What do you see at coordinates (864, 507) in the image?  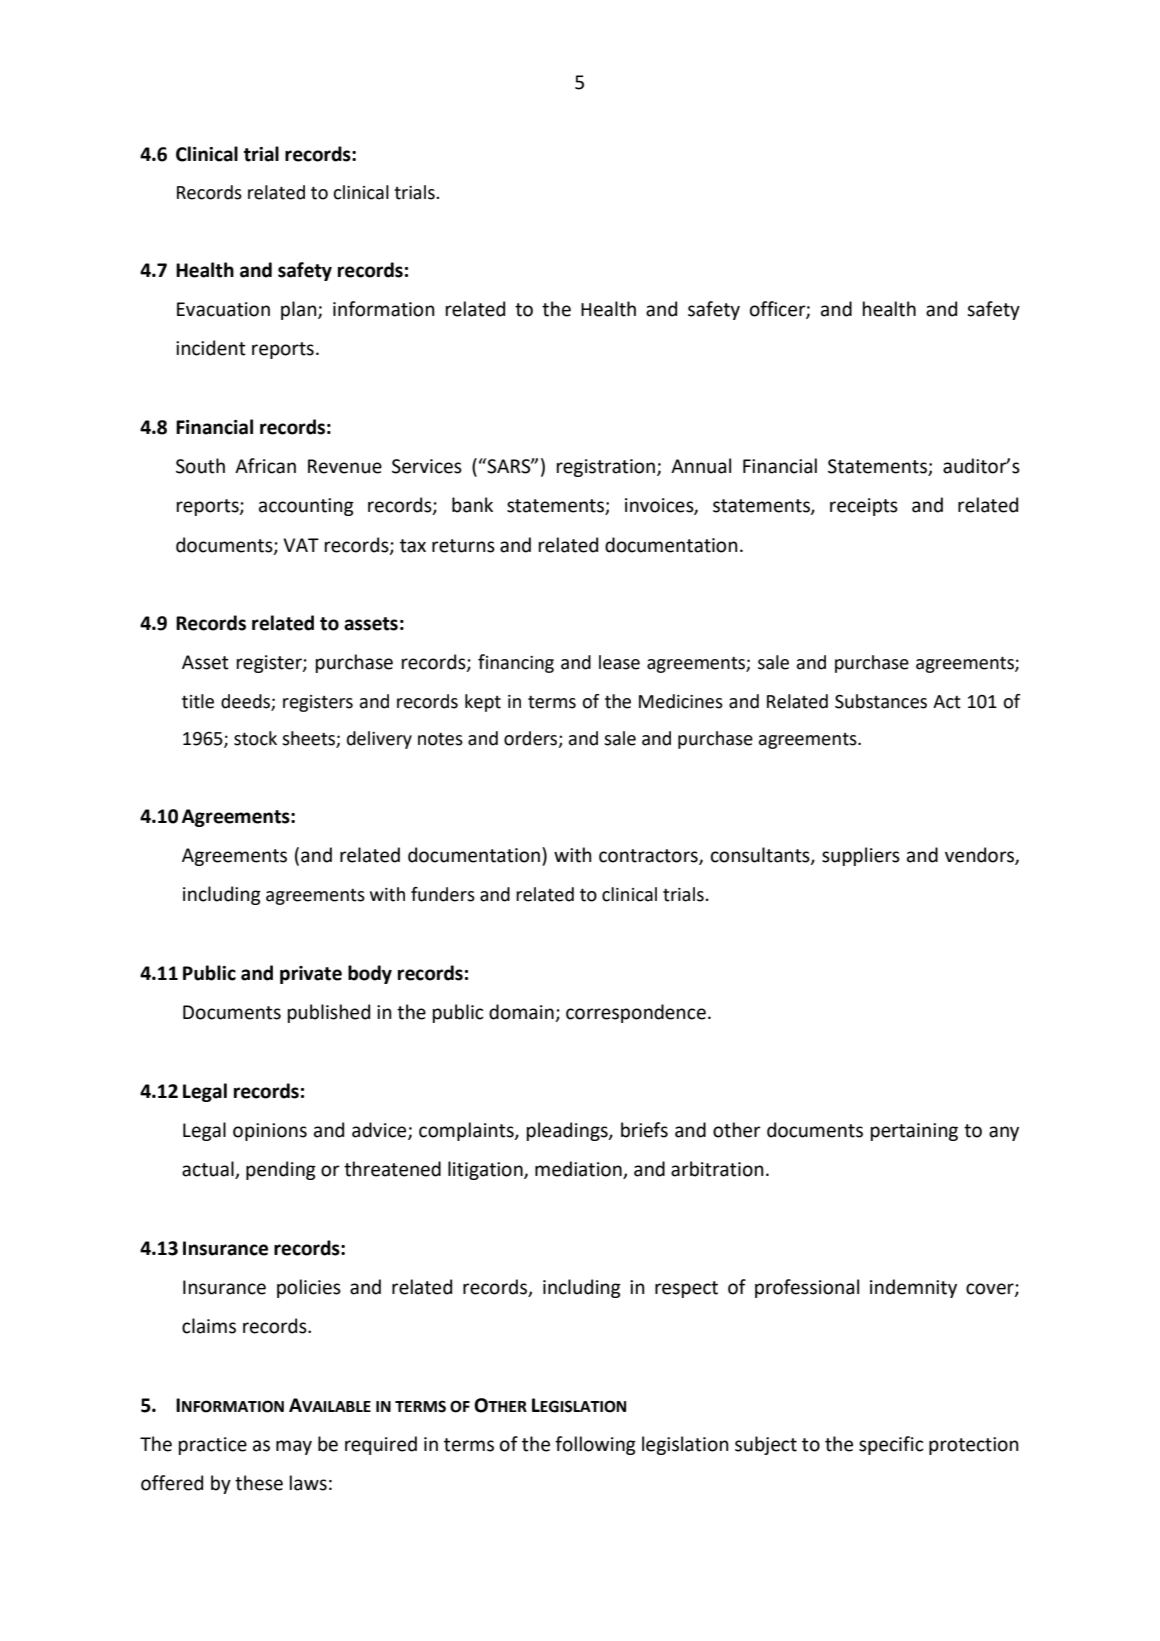 I see `receipts` at bounding box center [864, 507].
